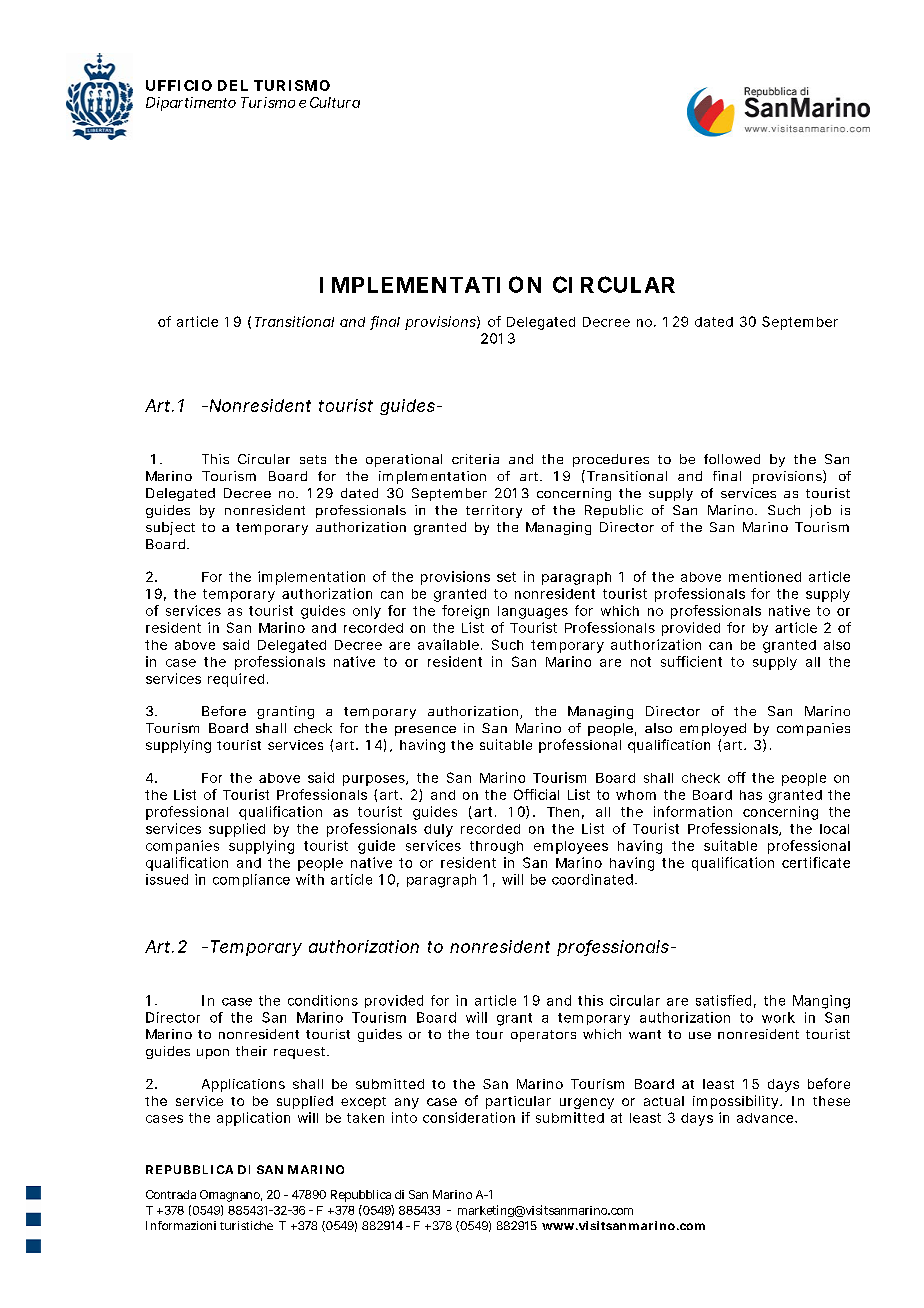 The height and width of the screenshot is (1308, 924). What do you see at coordinates (766, 1118) in the screenshot?
I see `advance` at bounding box center [766, 1118].
